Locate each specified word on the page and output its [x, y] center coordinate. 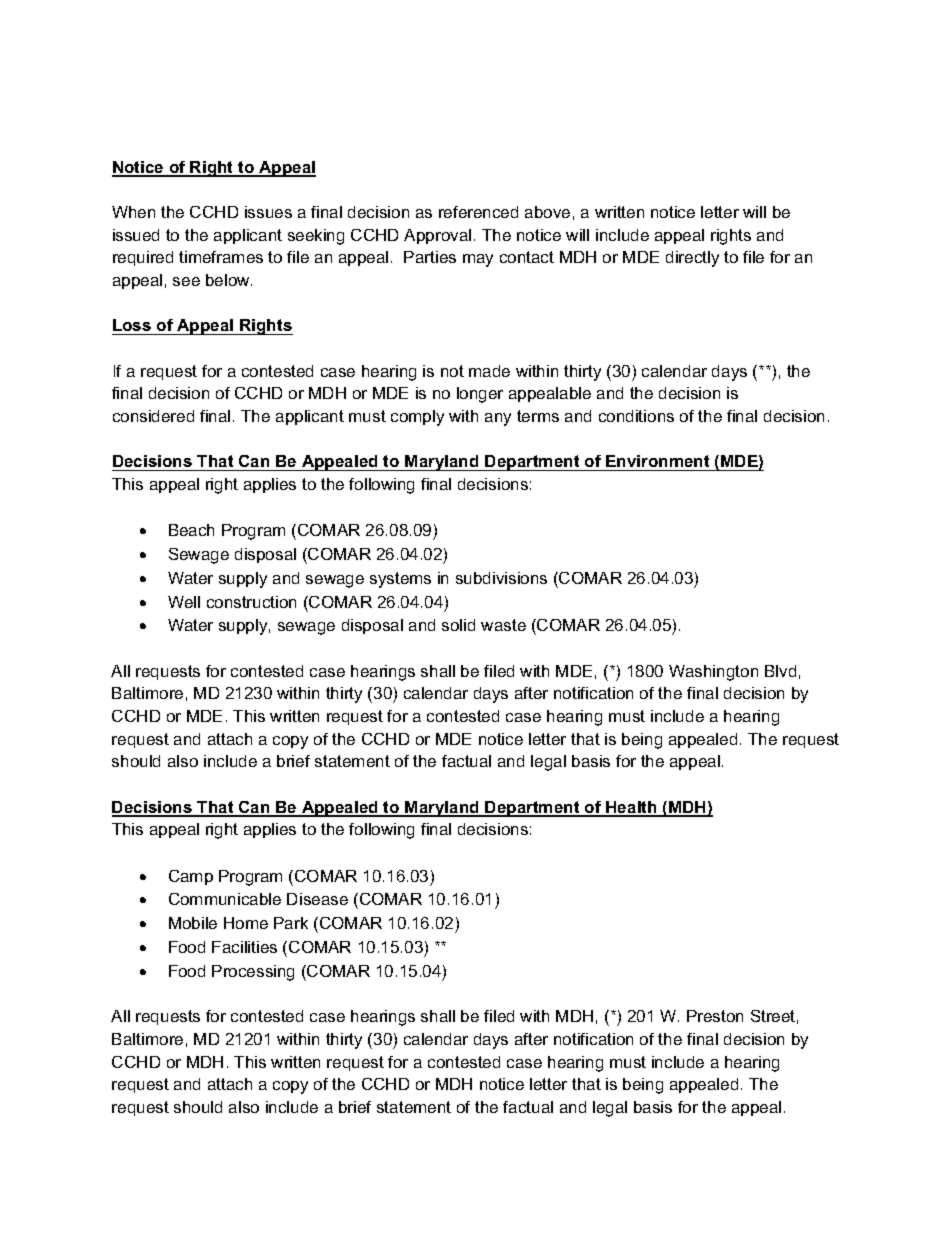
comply [417, 418]
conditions [636, 416]
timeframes [221, 257]
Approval [437, 236]
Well [184, 602]
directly [692, 259]
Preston [715, 1016]
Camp [191, 877]
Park [291, 923]
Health [631, 808]
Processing [253, 973]
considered [153, 416]
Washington [713, 673]
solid [458, 625]
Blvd [780, 671]
